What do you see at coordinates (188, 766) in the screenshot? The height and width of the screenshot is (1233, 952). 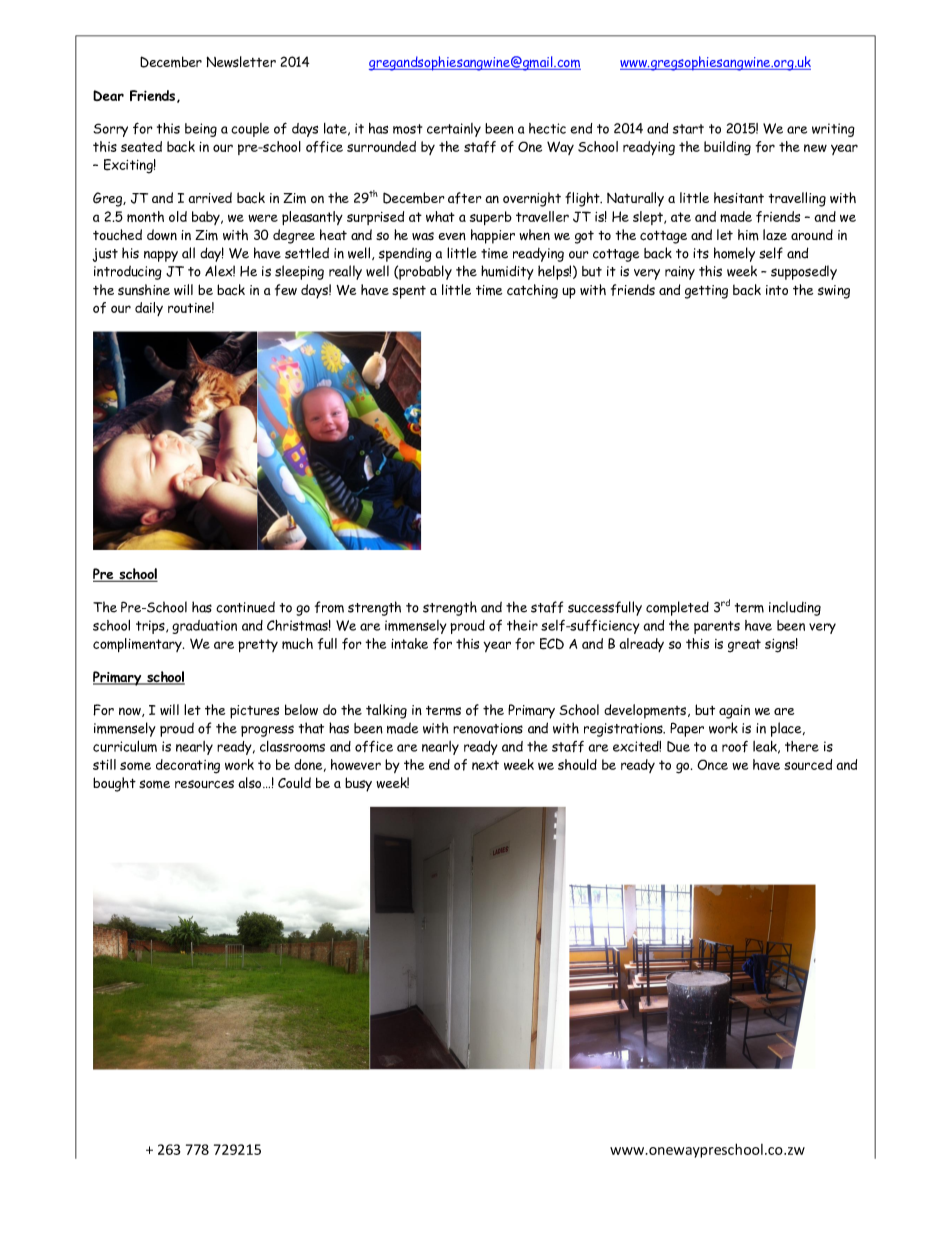 I see `decorating` at bounding box center [188, 766].
